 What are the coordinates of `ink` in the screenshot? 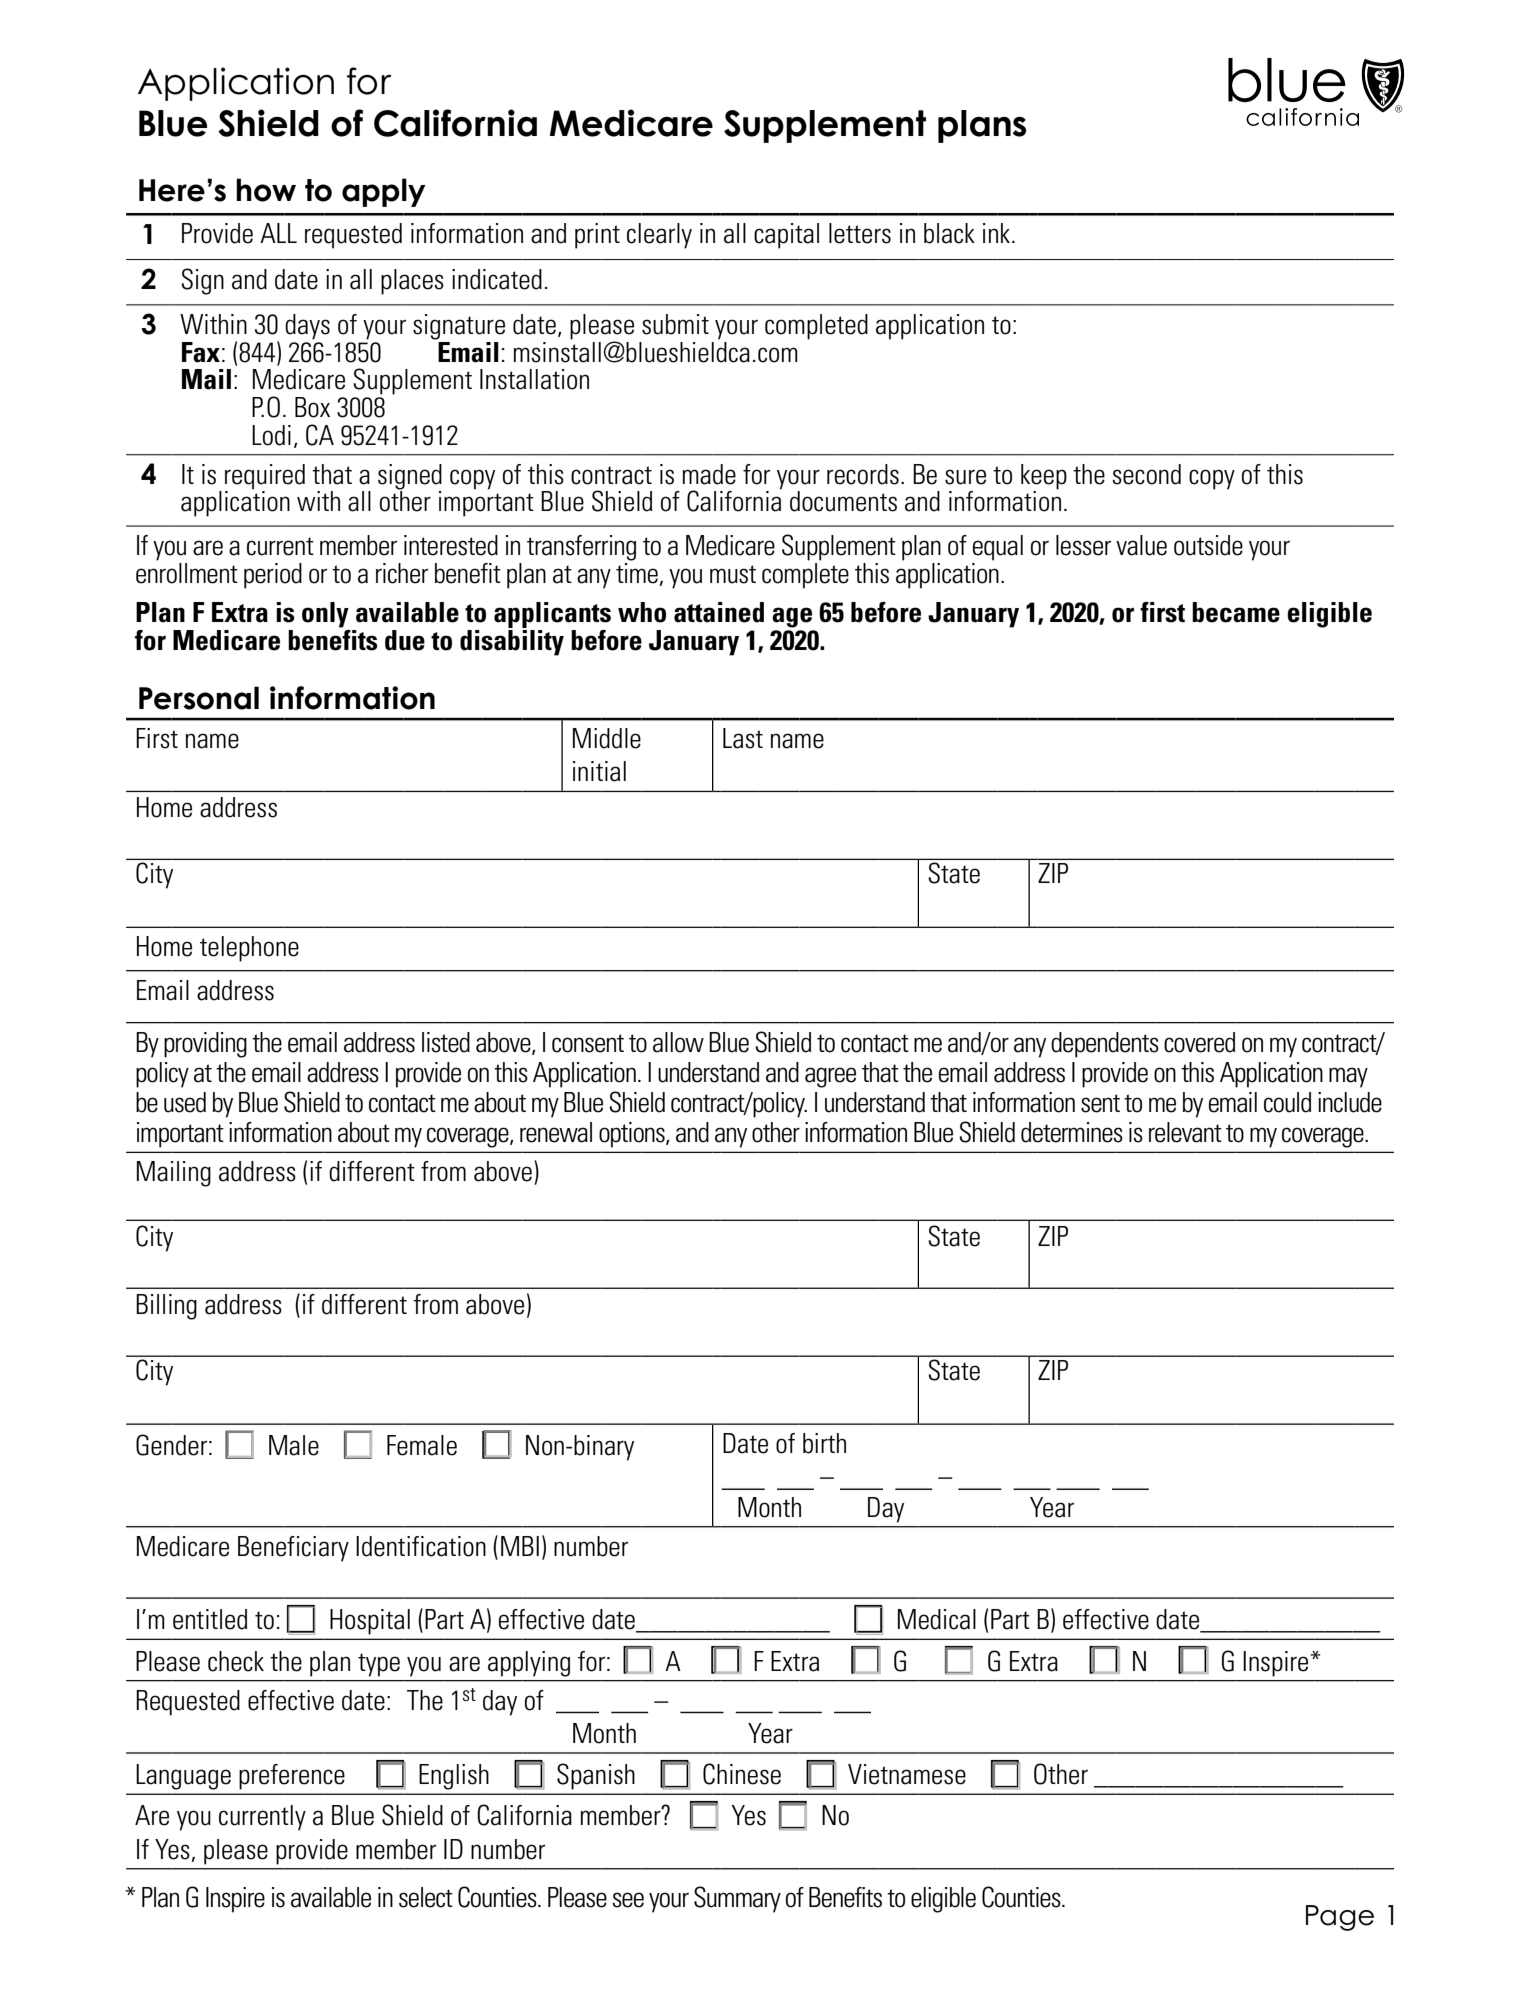 It's located at (998, 233).
